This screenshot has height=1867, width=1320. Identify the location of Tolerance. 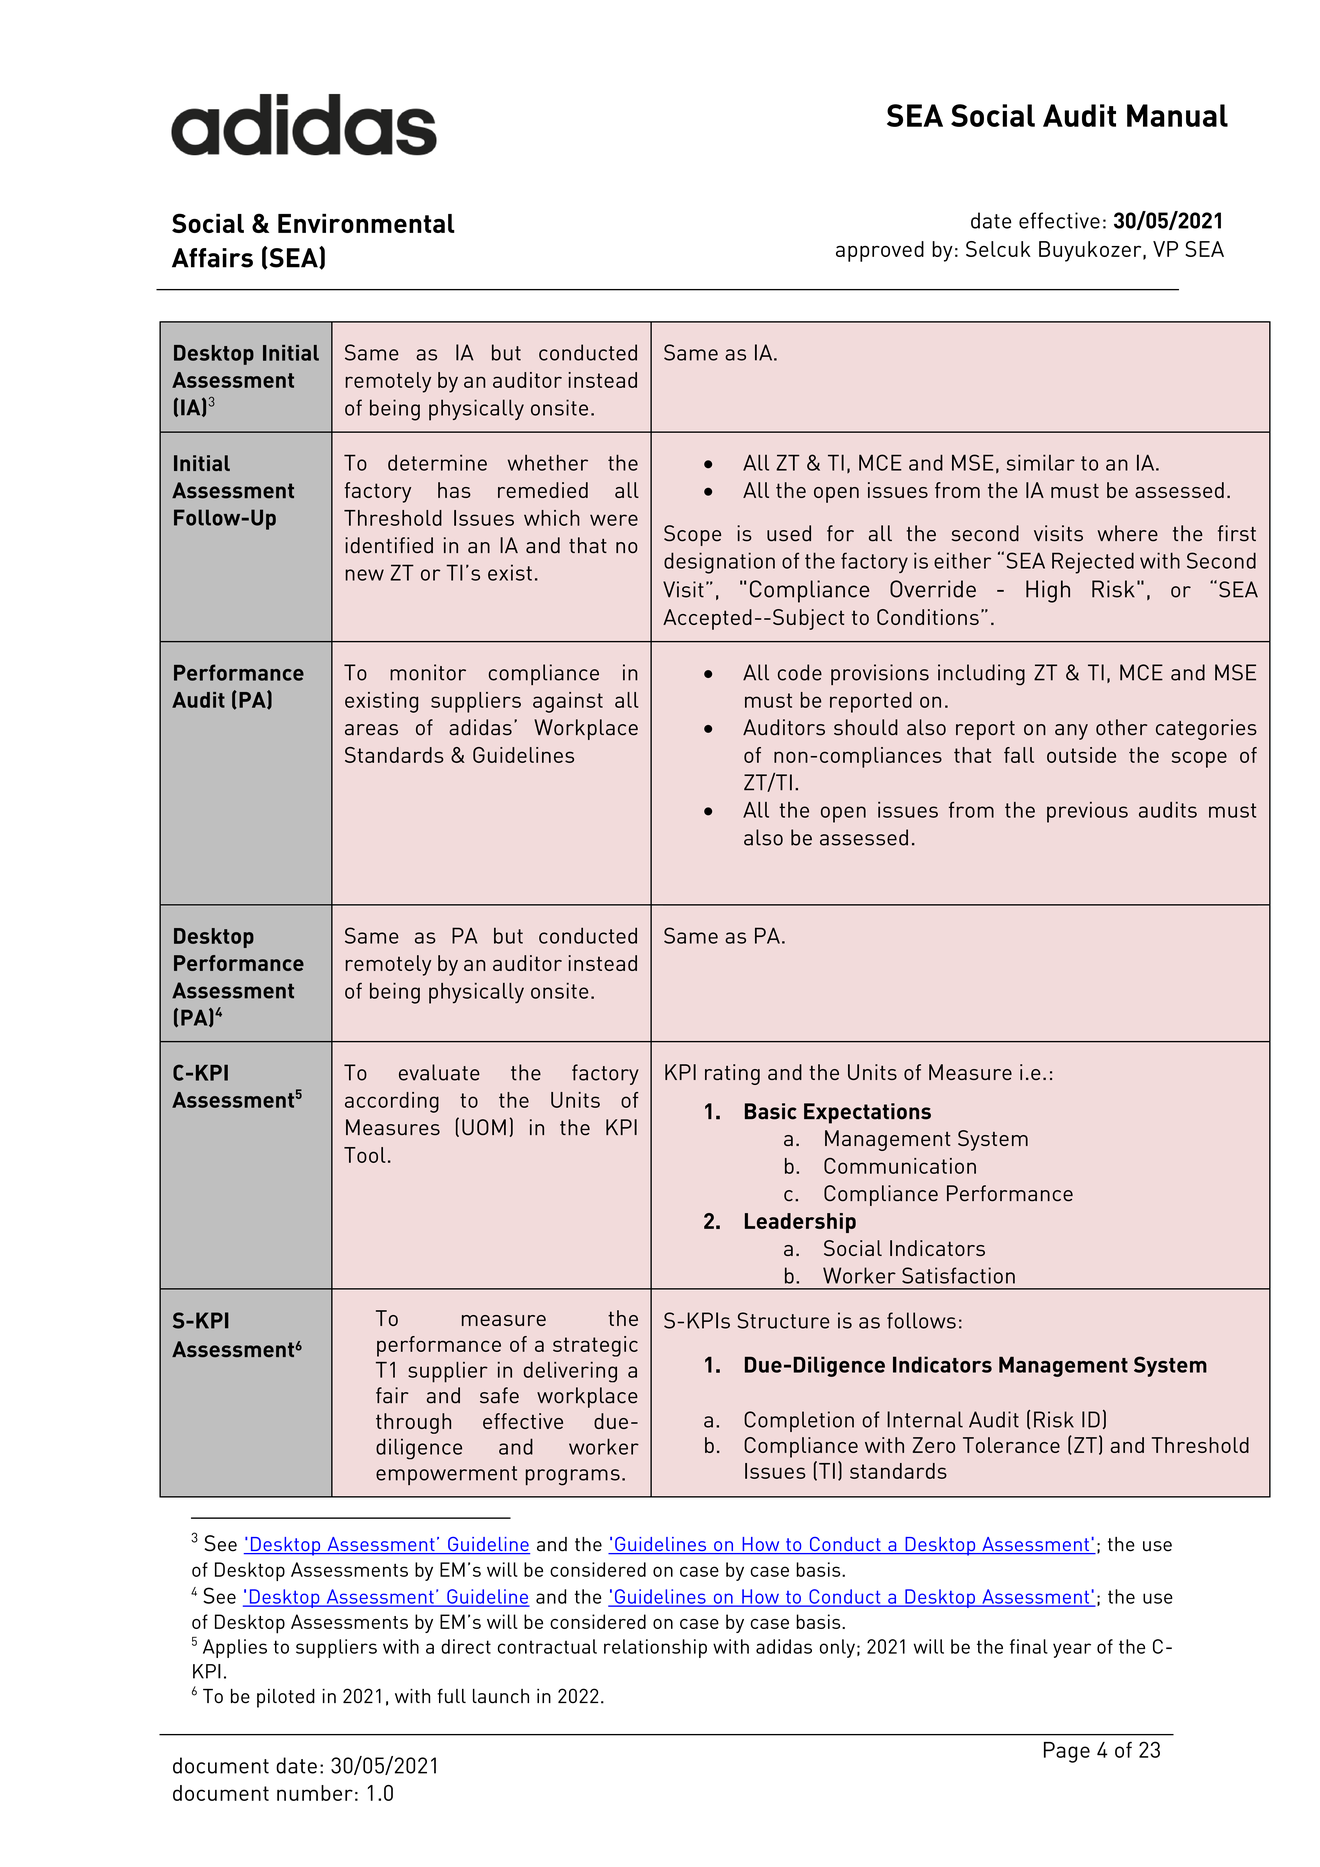
(1011, 1445).
